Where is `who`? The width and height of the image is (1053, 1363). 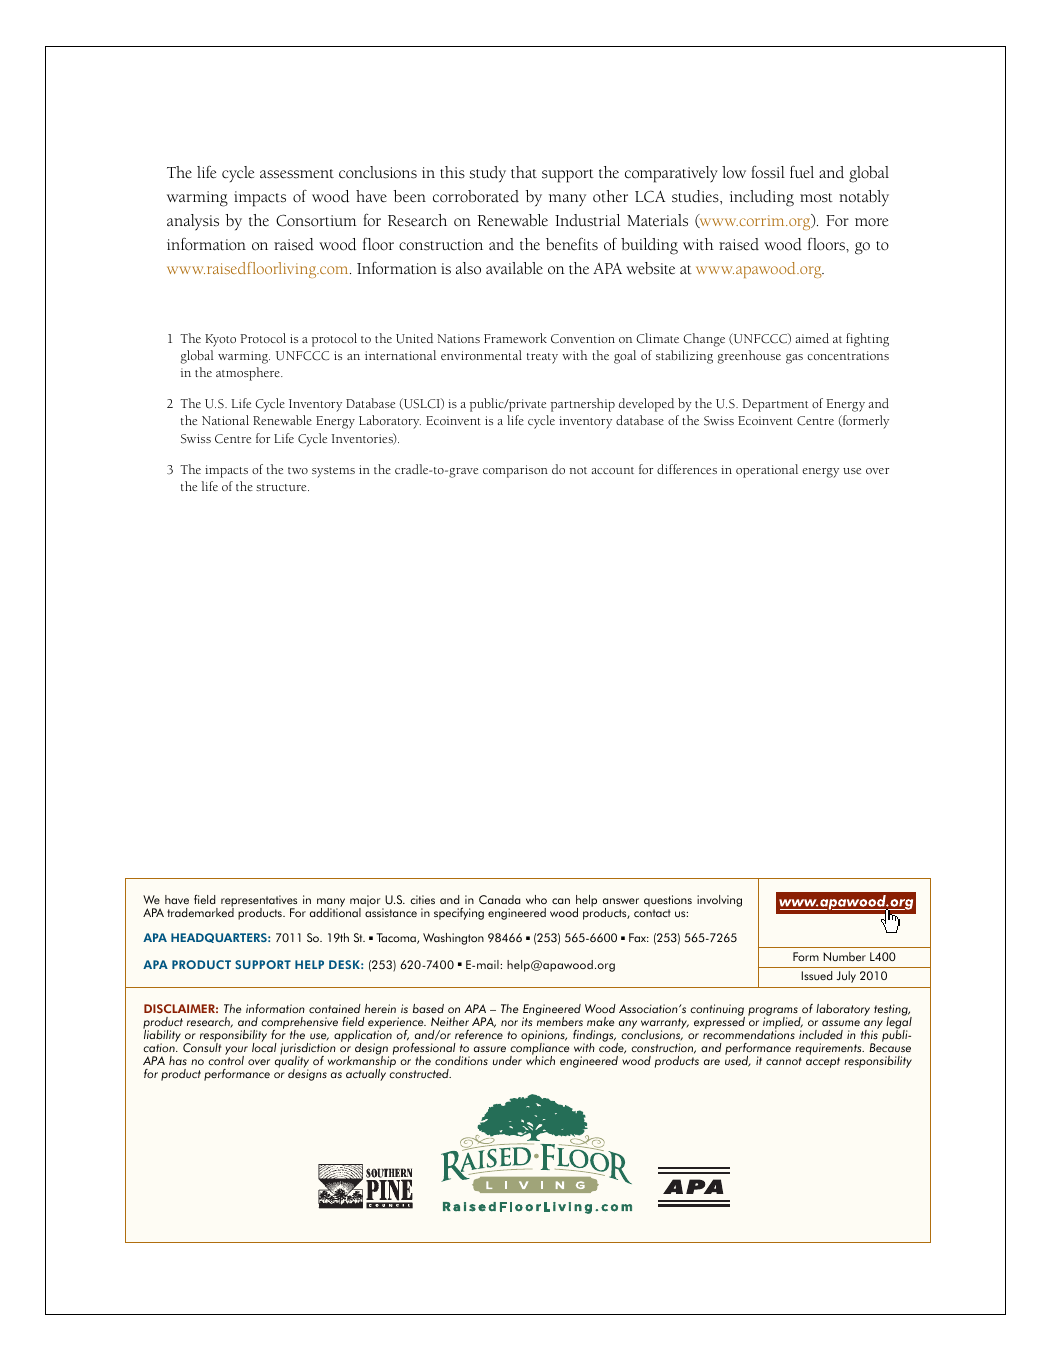
who is located at coordinates (536, 899).
